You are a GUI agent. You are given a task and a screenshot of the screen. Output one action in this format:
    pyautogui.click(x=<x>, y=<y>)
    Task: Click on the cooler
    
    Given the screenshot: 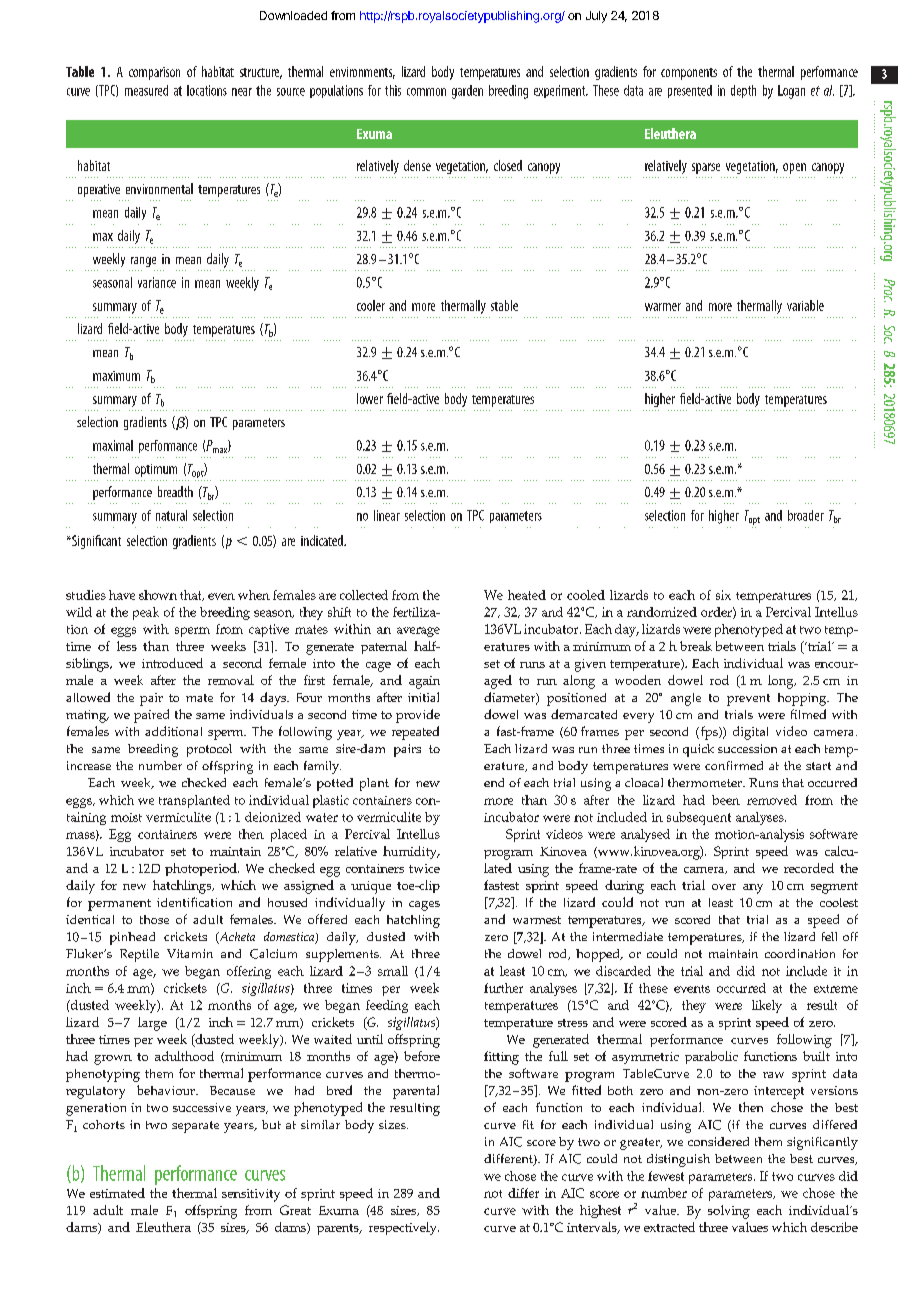 What is the action you would take?
    pyautogui.click(x=371, y=305)
